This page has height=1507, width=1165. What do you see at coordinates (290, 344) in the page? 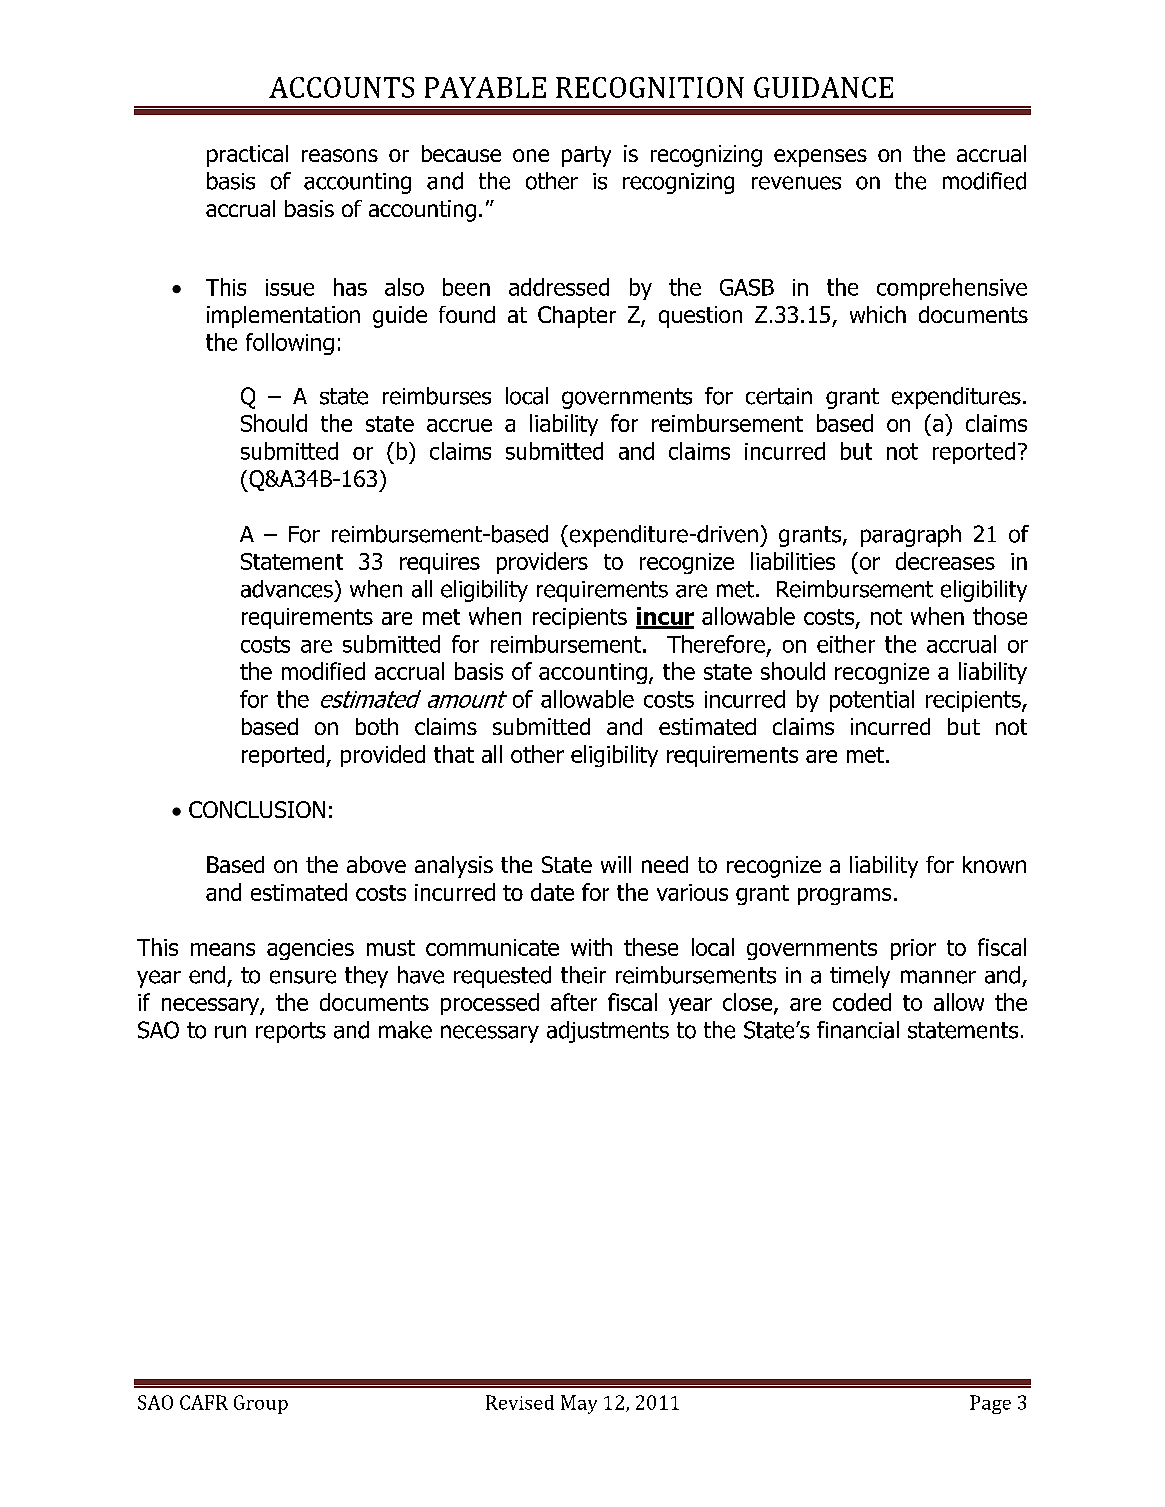
I see `following` at bounding box center [290, 344].
